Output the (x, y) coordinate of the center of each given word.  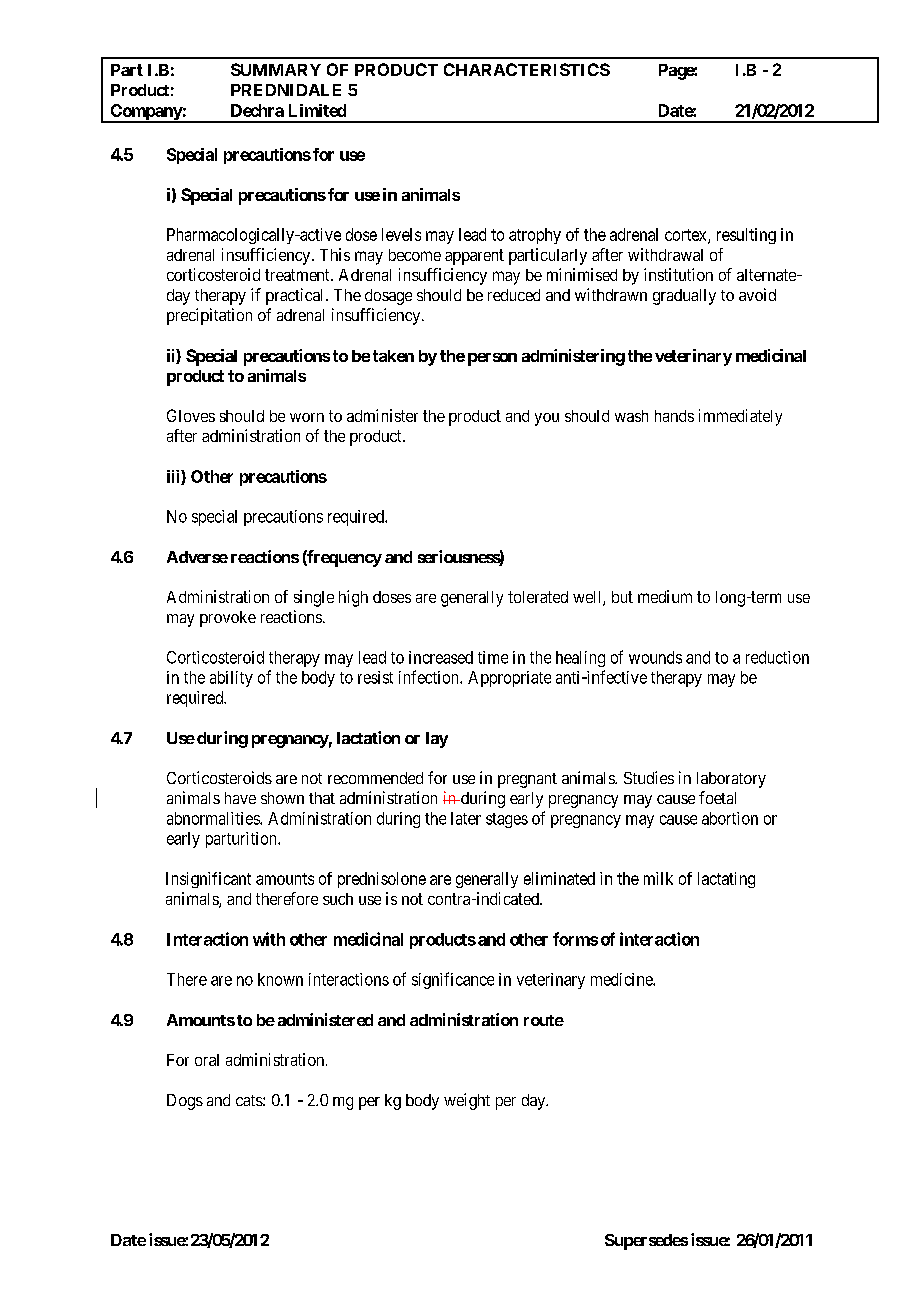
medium (665, 596)
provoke (228, 619)
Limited (317, 110)
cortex (687, 236)
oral (207, 1060)
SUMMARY (276, 69)
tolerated (538, 597)
